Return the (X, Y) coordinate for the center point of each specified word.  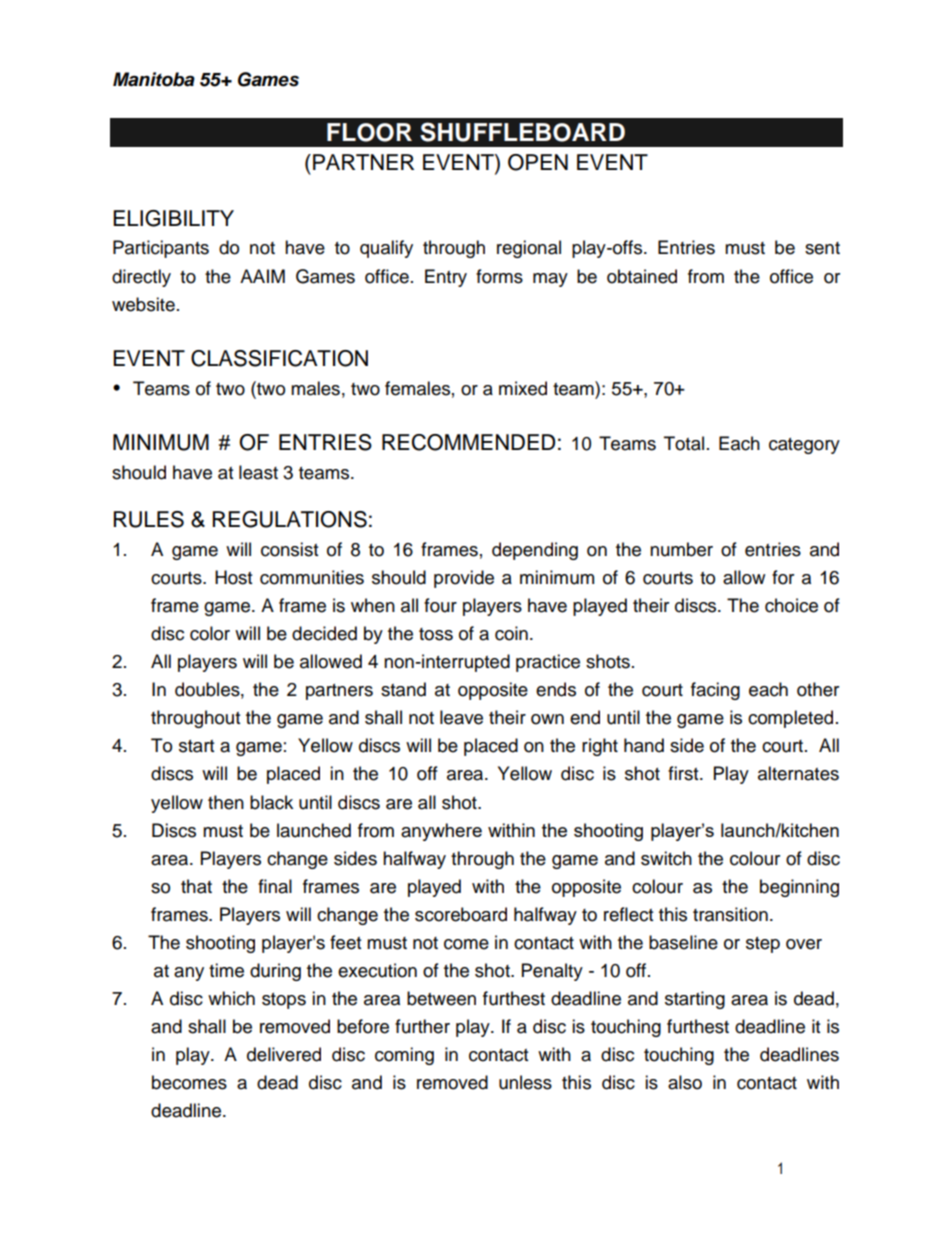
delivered (284, 1054)
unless (525, 1082)
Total (684, 443)
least (258, 472)
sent (822, 248)
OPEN (538, 162)
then (226, 802)
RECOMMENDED (468, 442)
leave (461, 717)
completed (790, 719)
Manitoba (154, 79)
